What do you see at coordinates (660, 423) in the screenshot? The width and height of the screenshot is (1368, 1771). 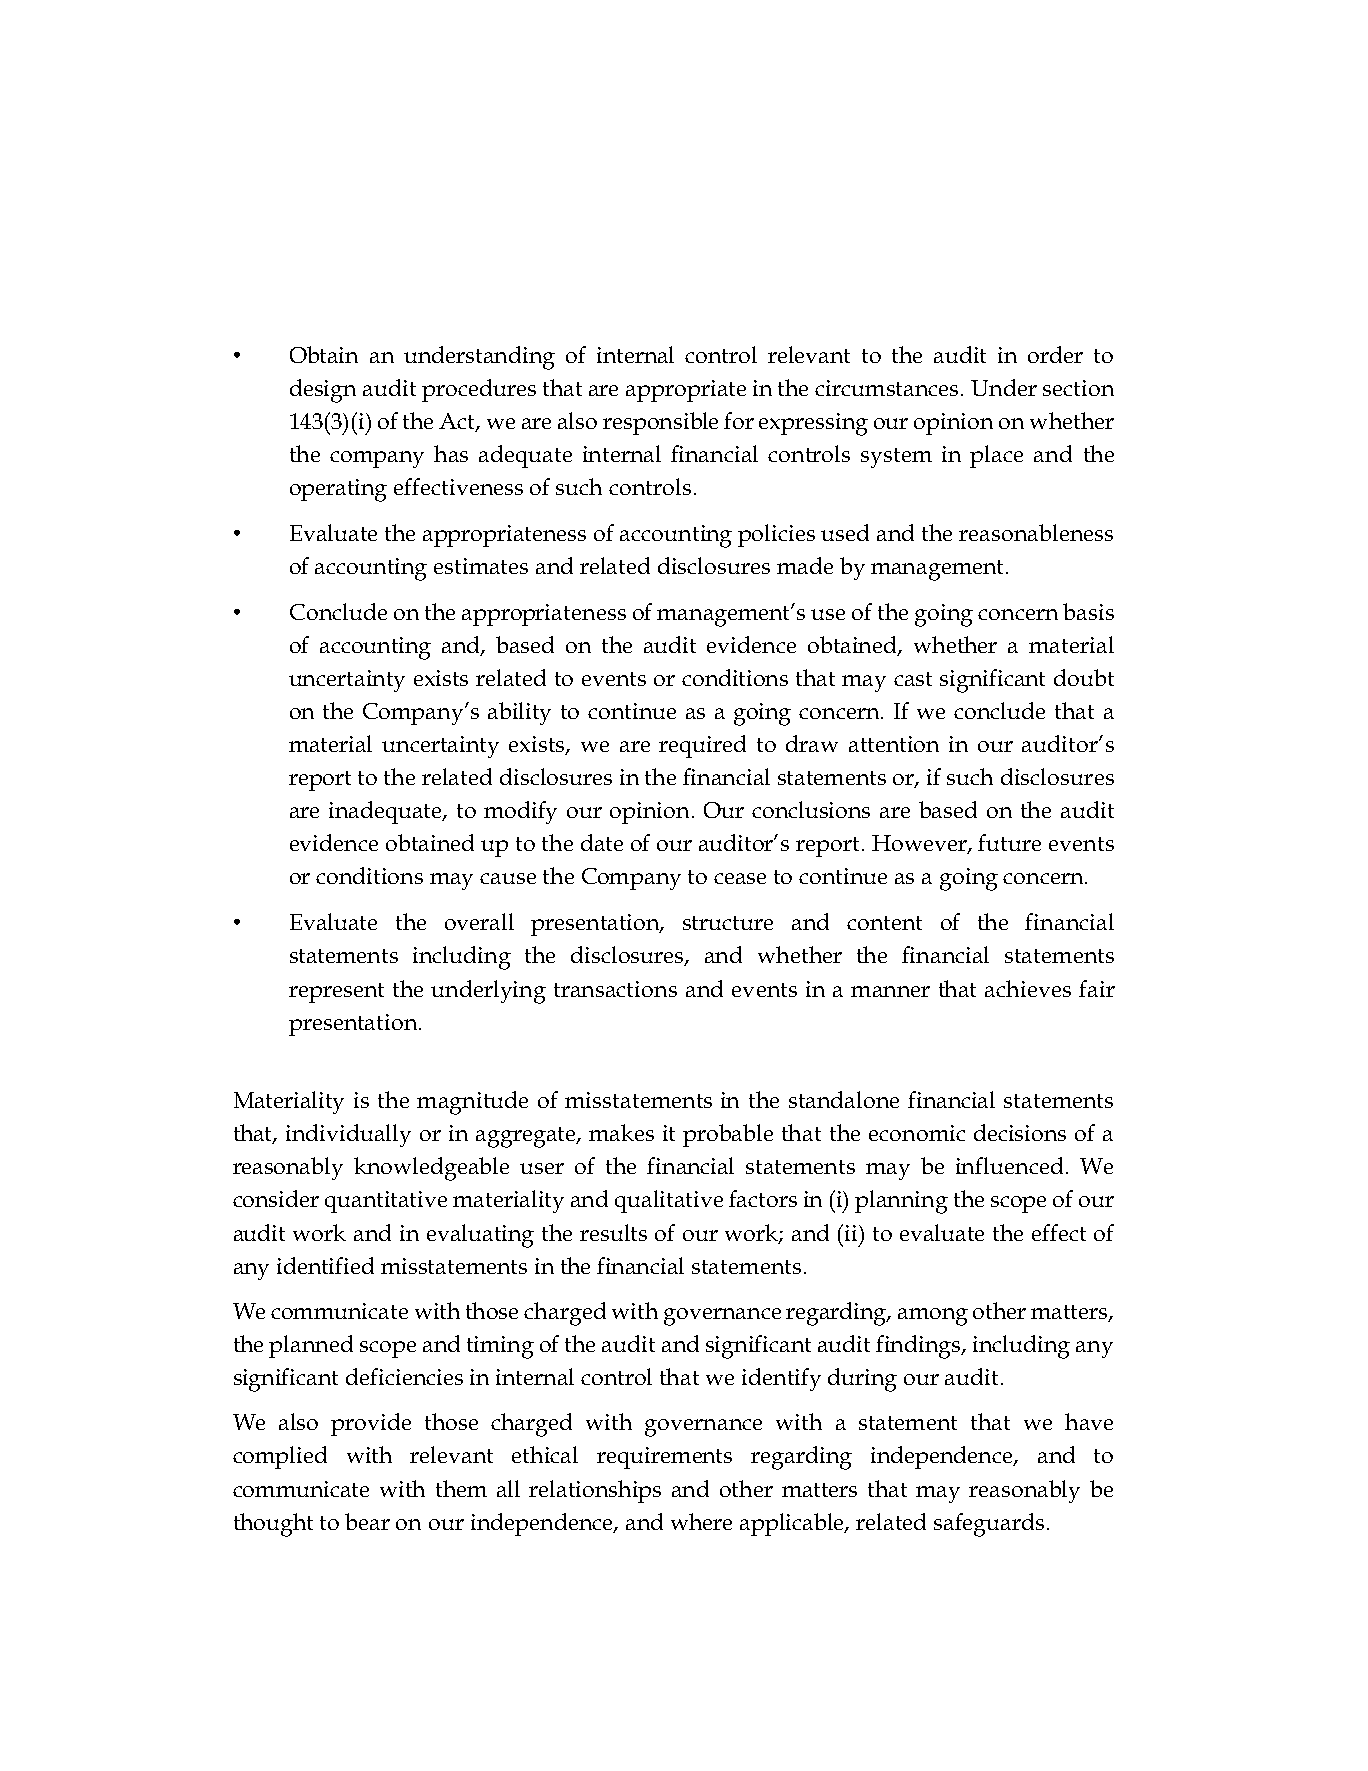 I see `responsible` at bounding box center [660, 423].
